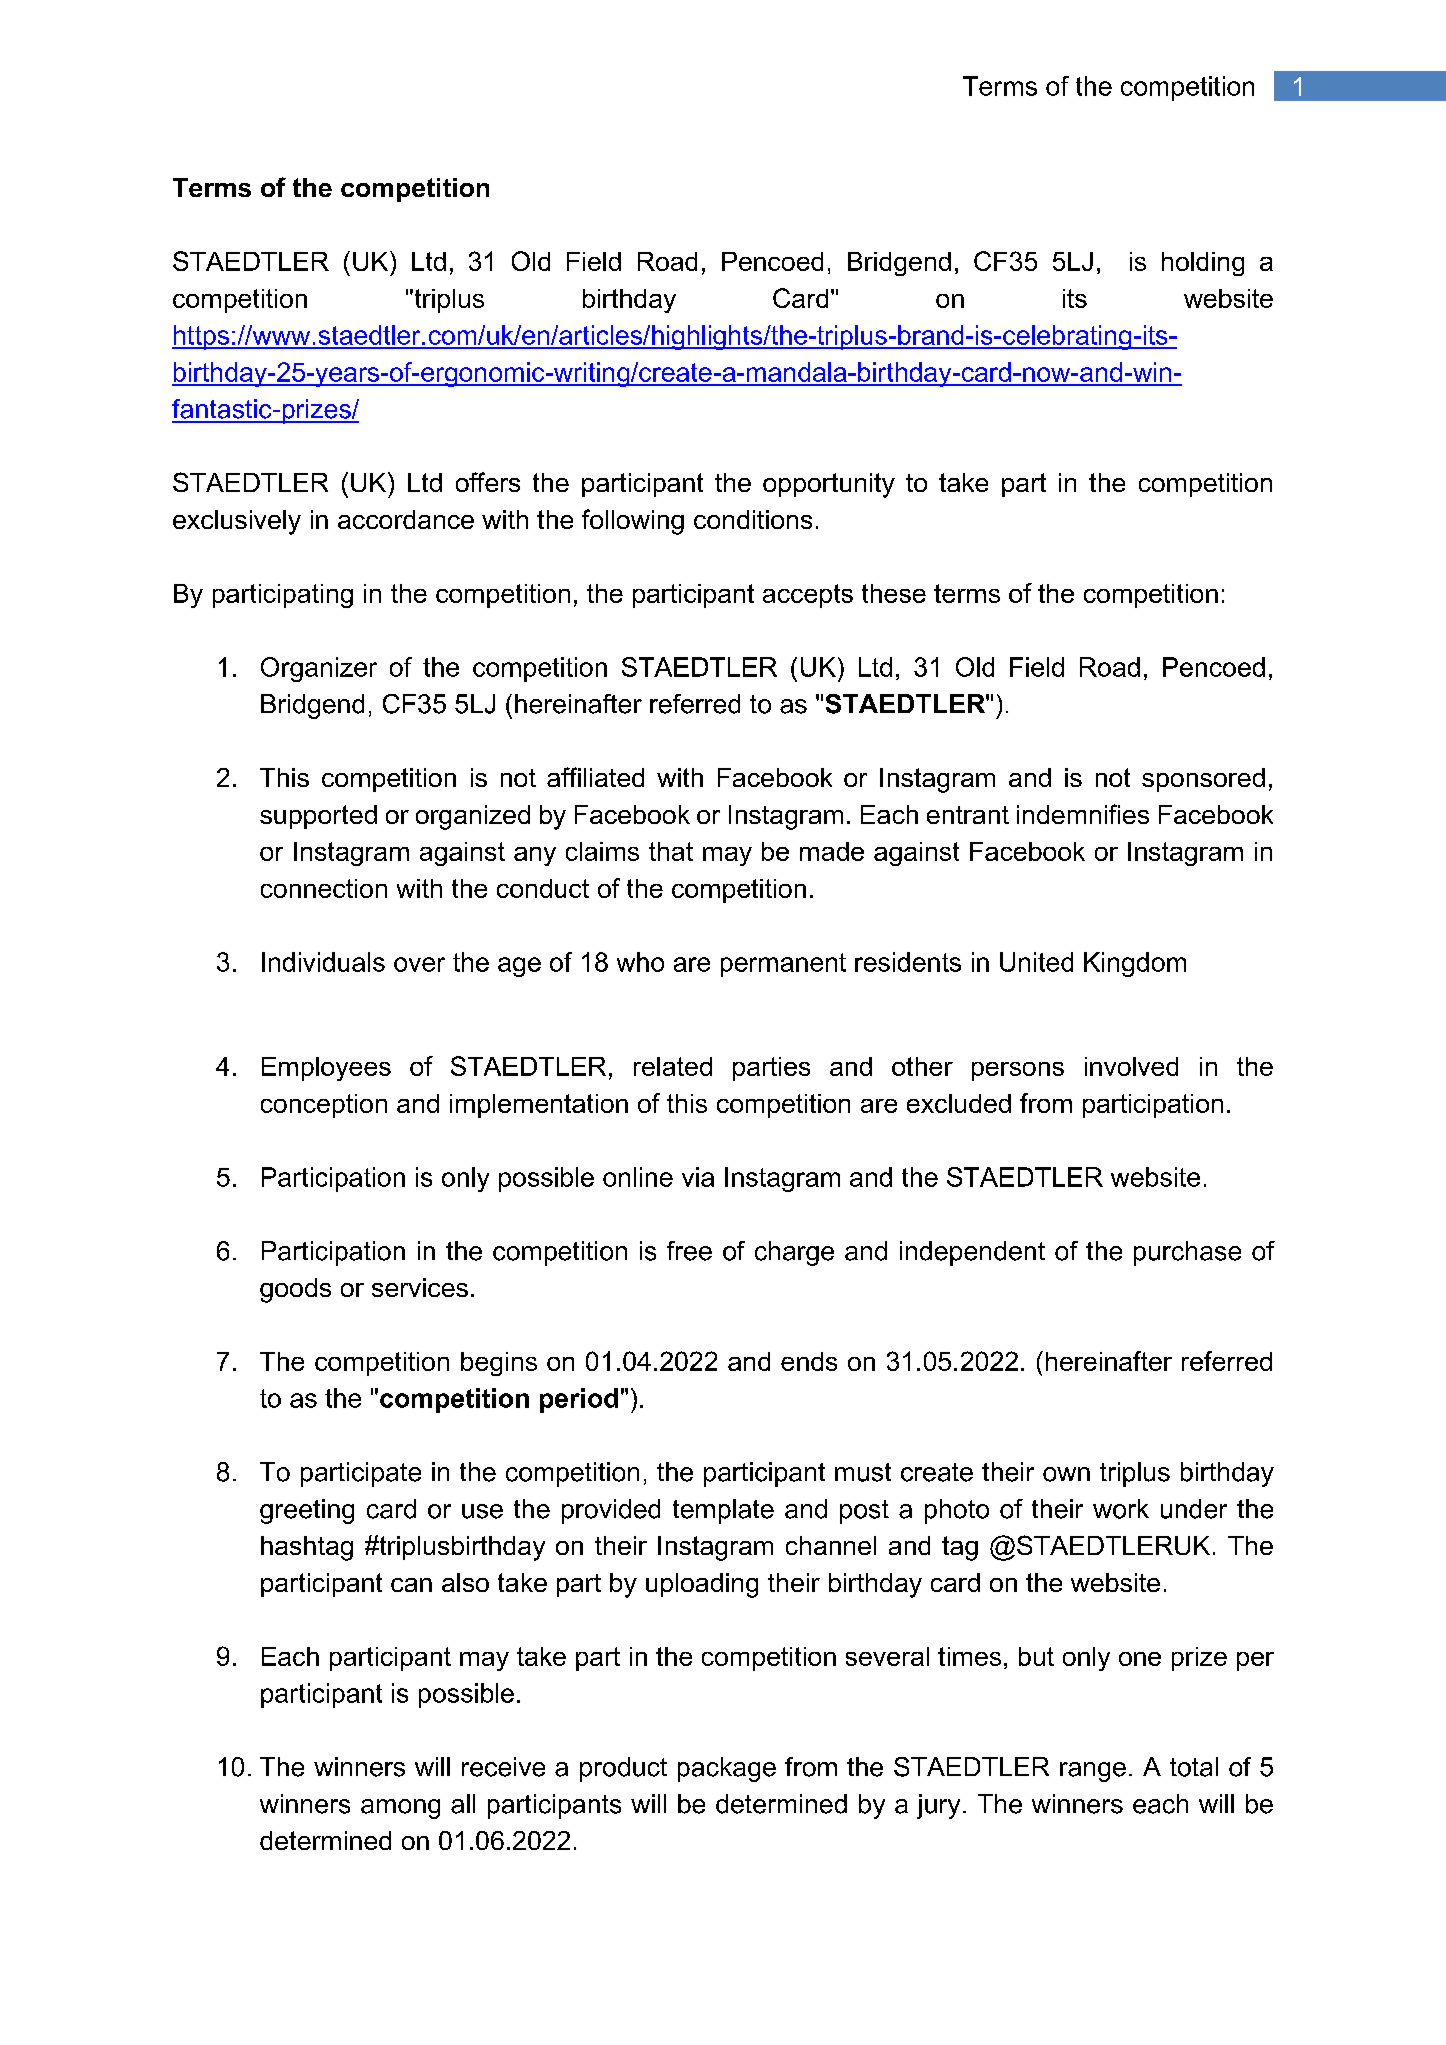  Describe the element at coordinates (1131, 1066) in the screenshot. I see `involved` at that location.
